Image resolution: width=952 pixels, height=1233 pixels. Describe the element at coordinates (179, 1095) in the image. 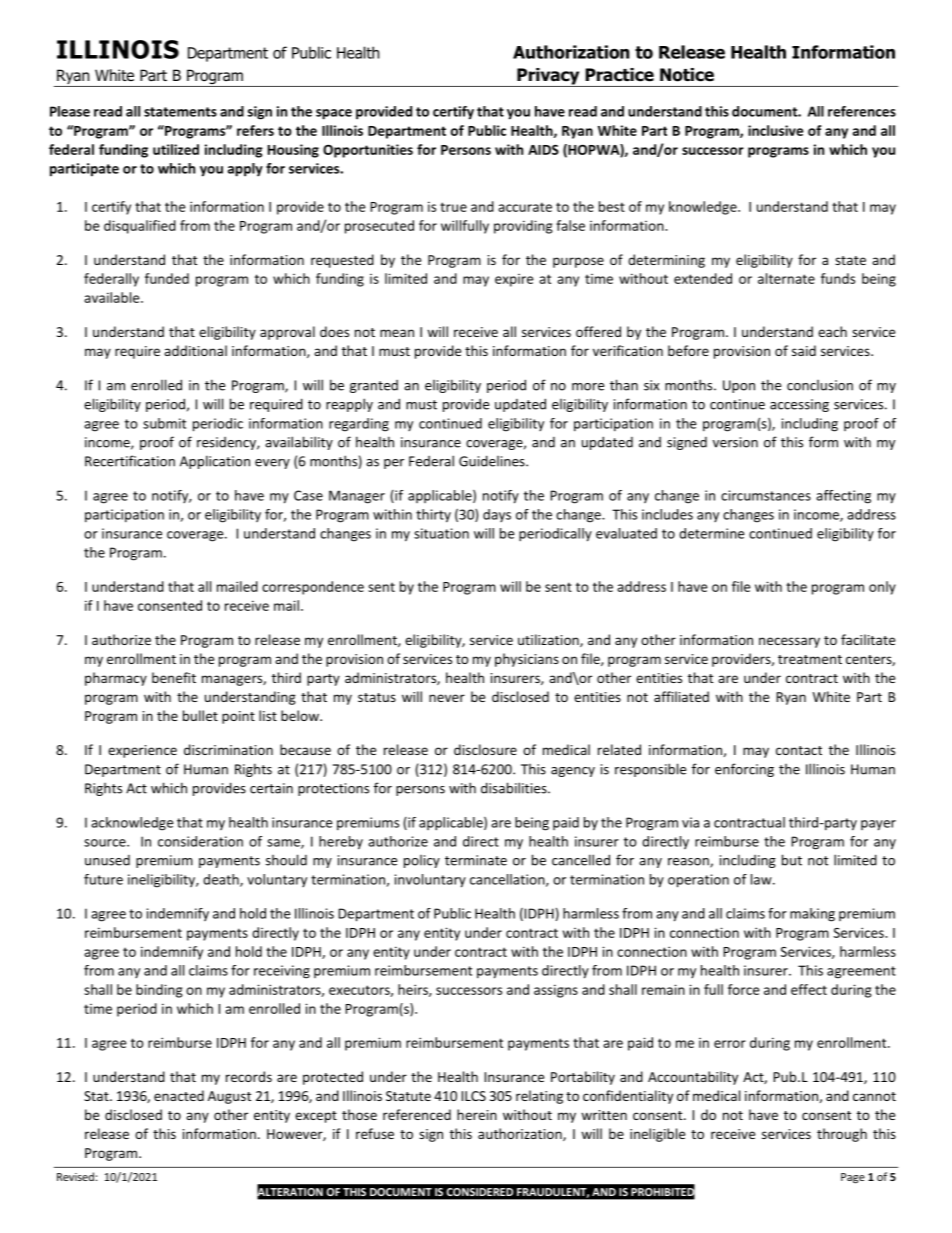

I see `enacted` at that location.
